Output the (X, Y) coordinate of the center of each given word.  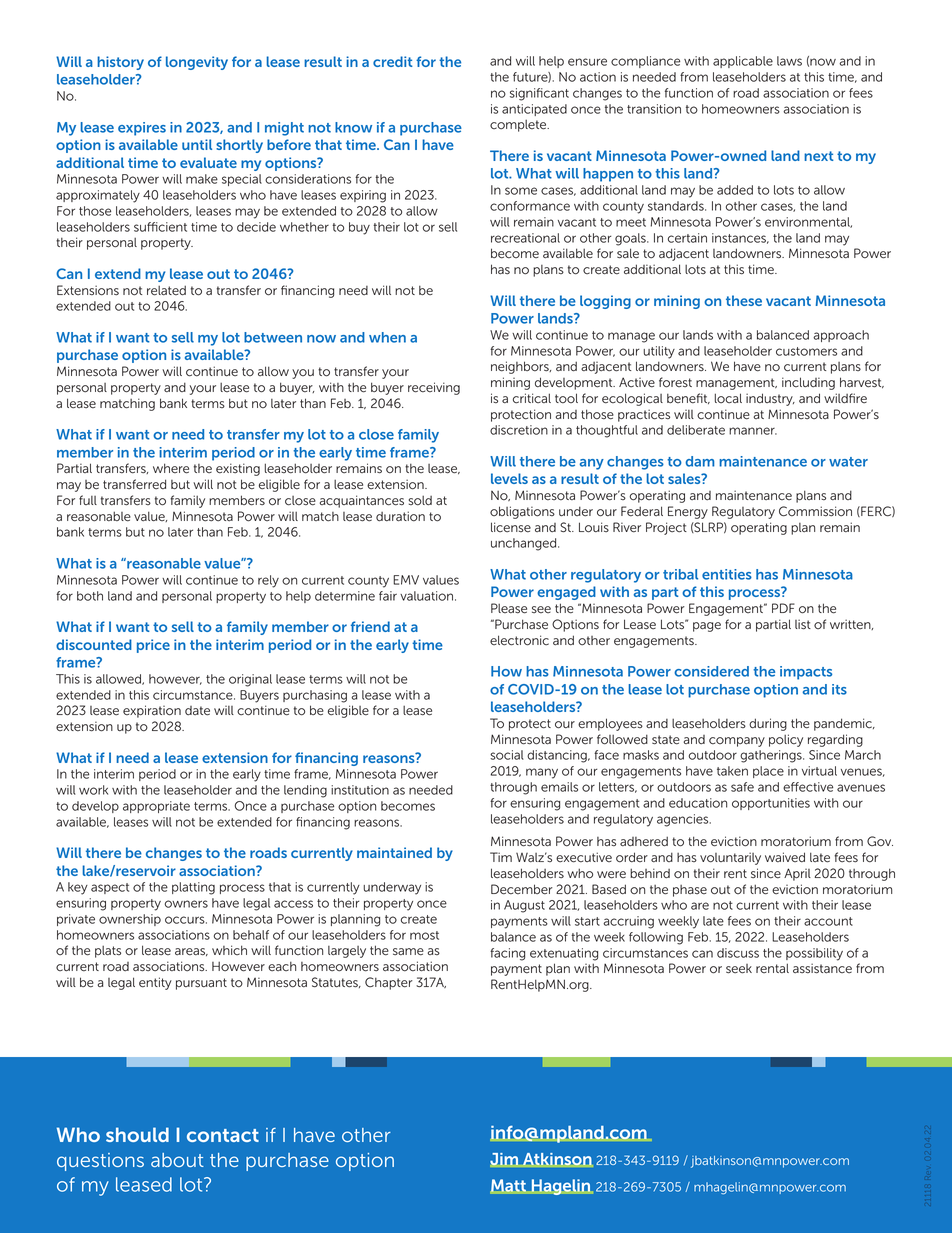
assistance (822, 968)
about (177, 1160)
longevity (197, 63)
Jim (504, 1160)
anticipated (534, 110)
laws (789, 61)
